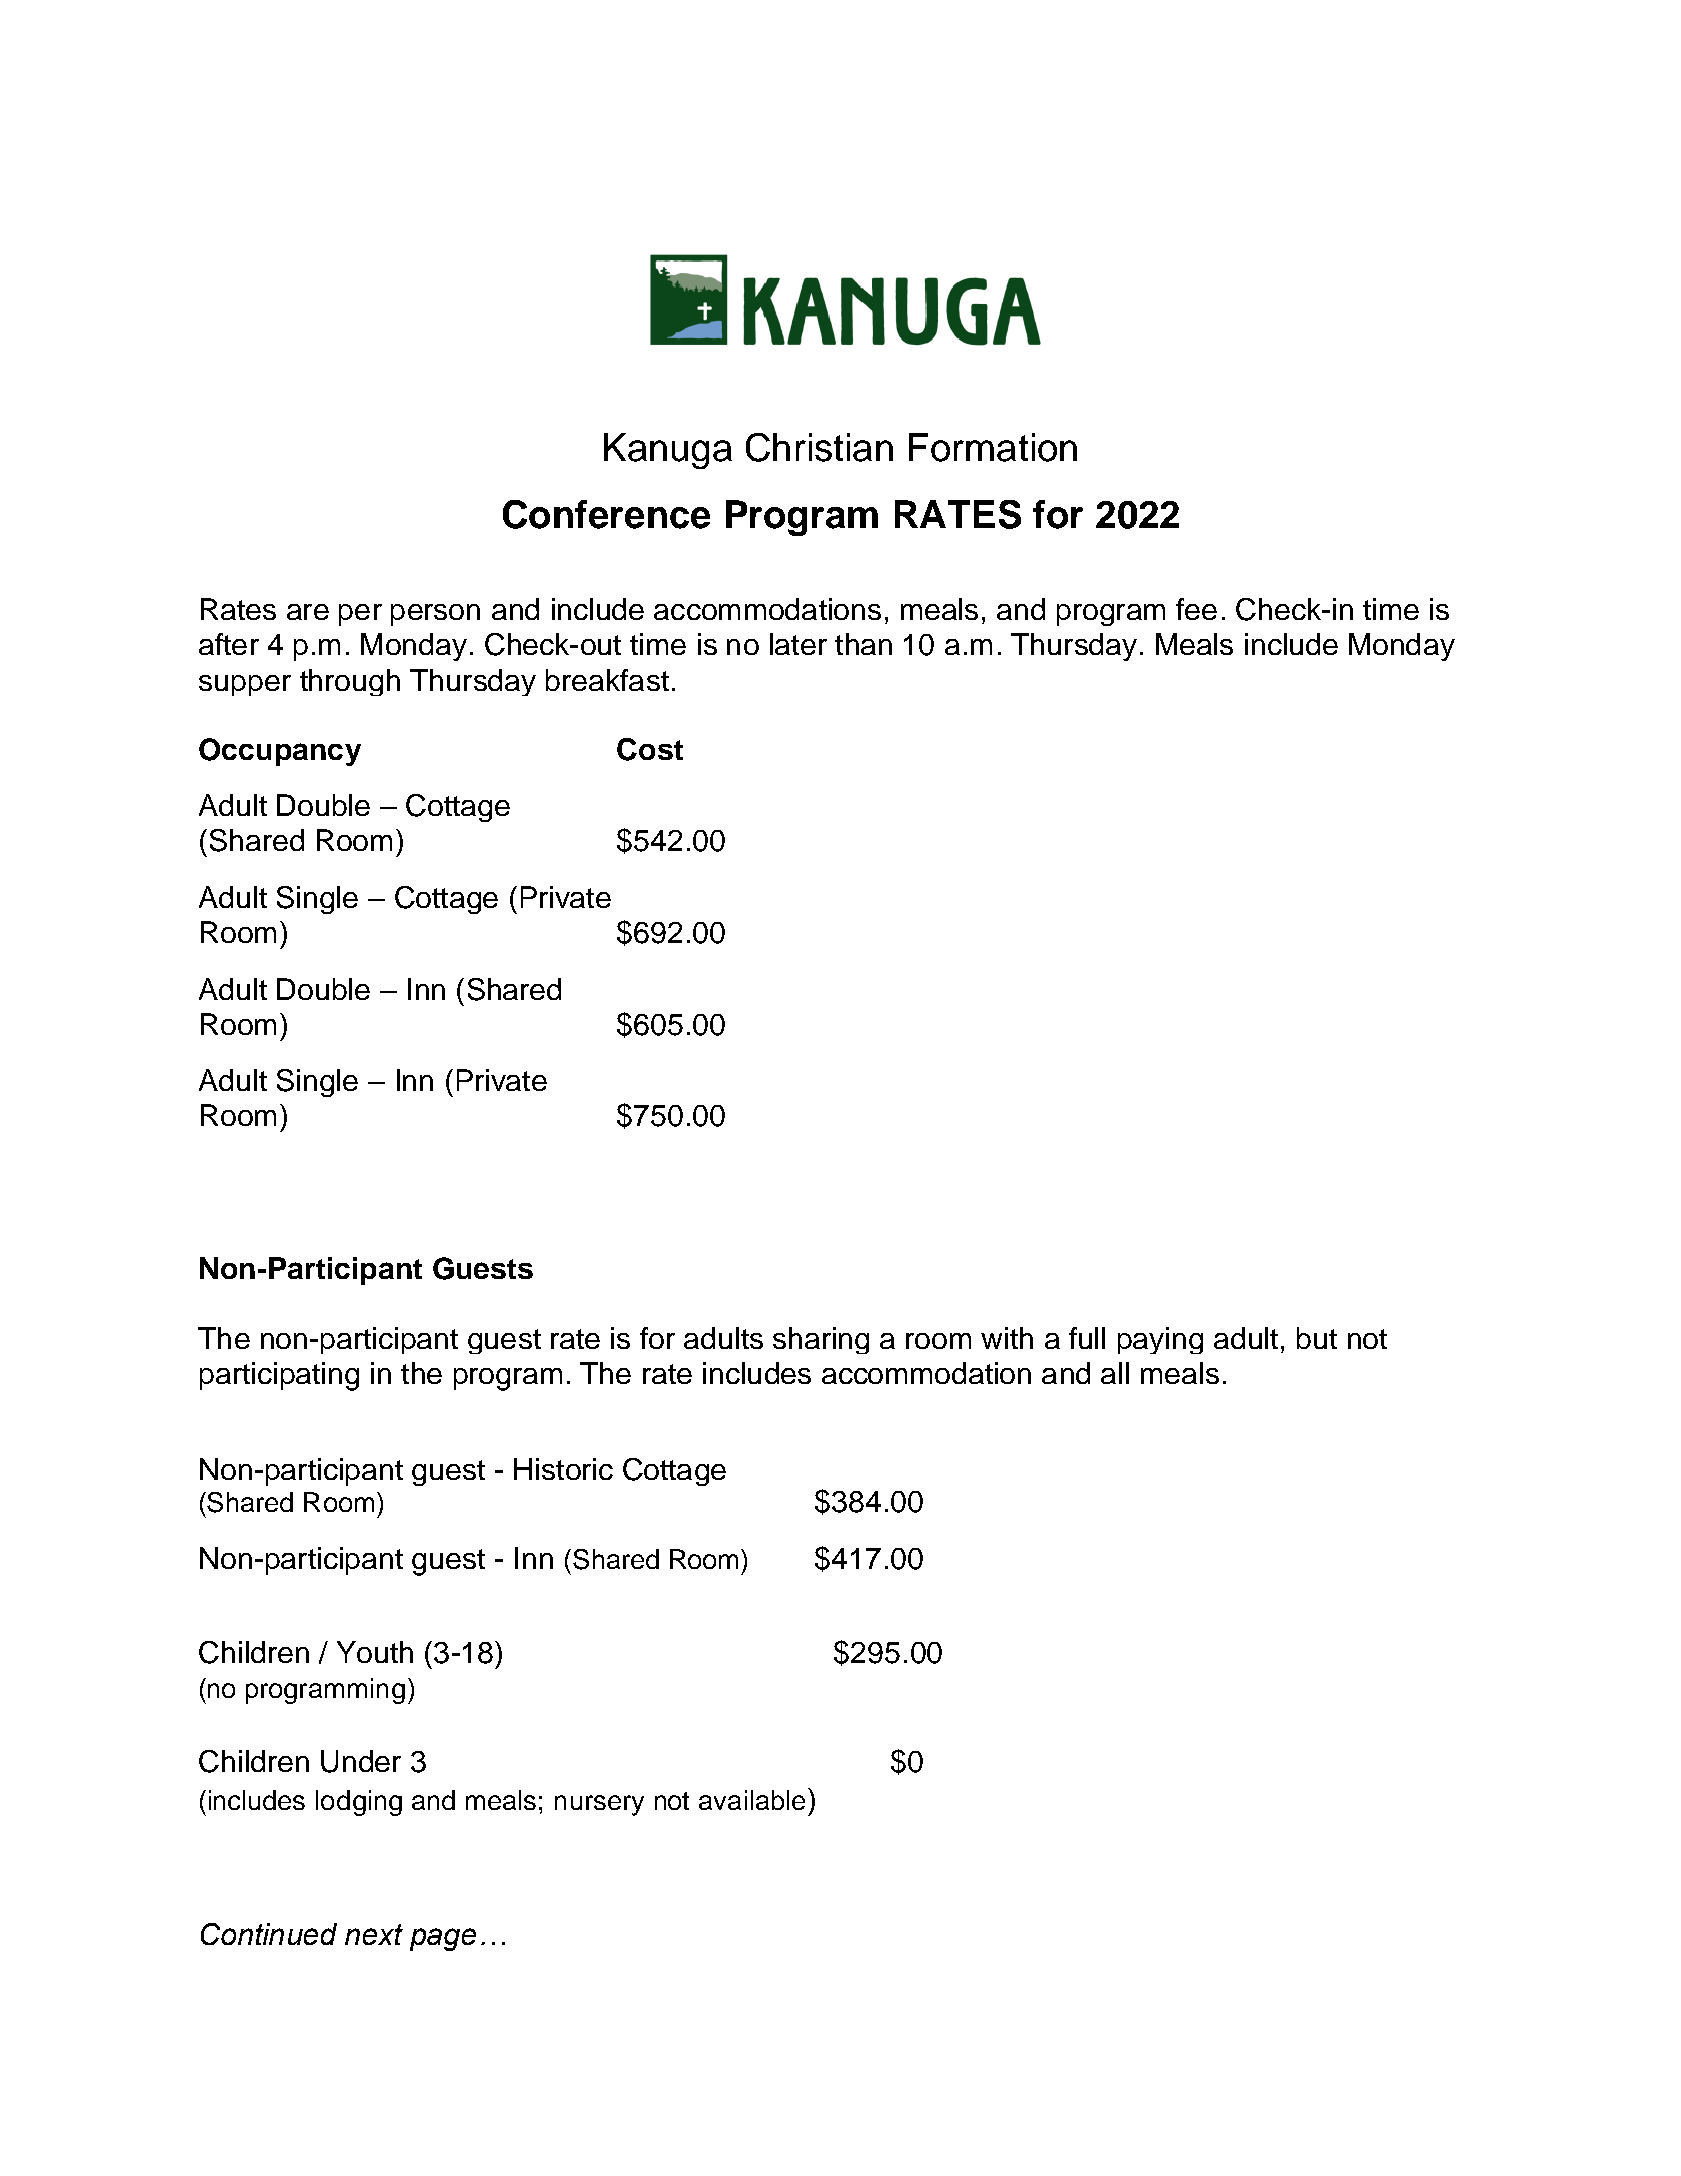  I want to click on Historic, so click(563, 1469).
